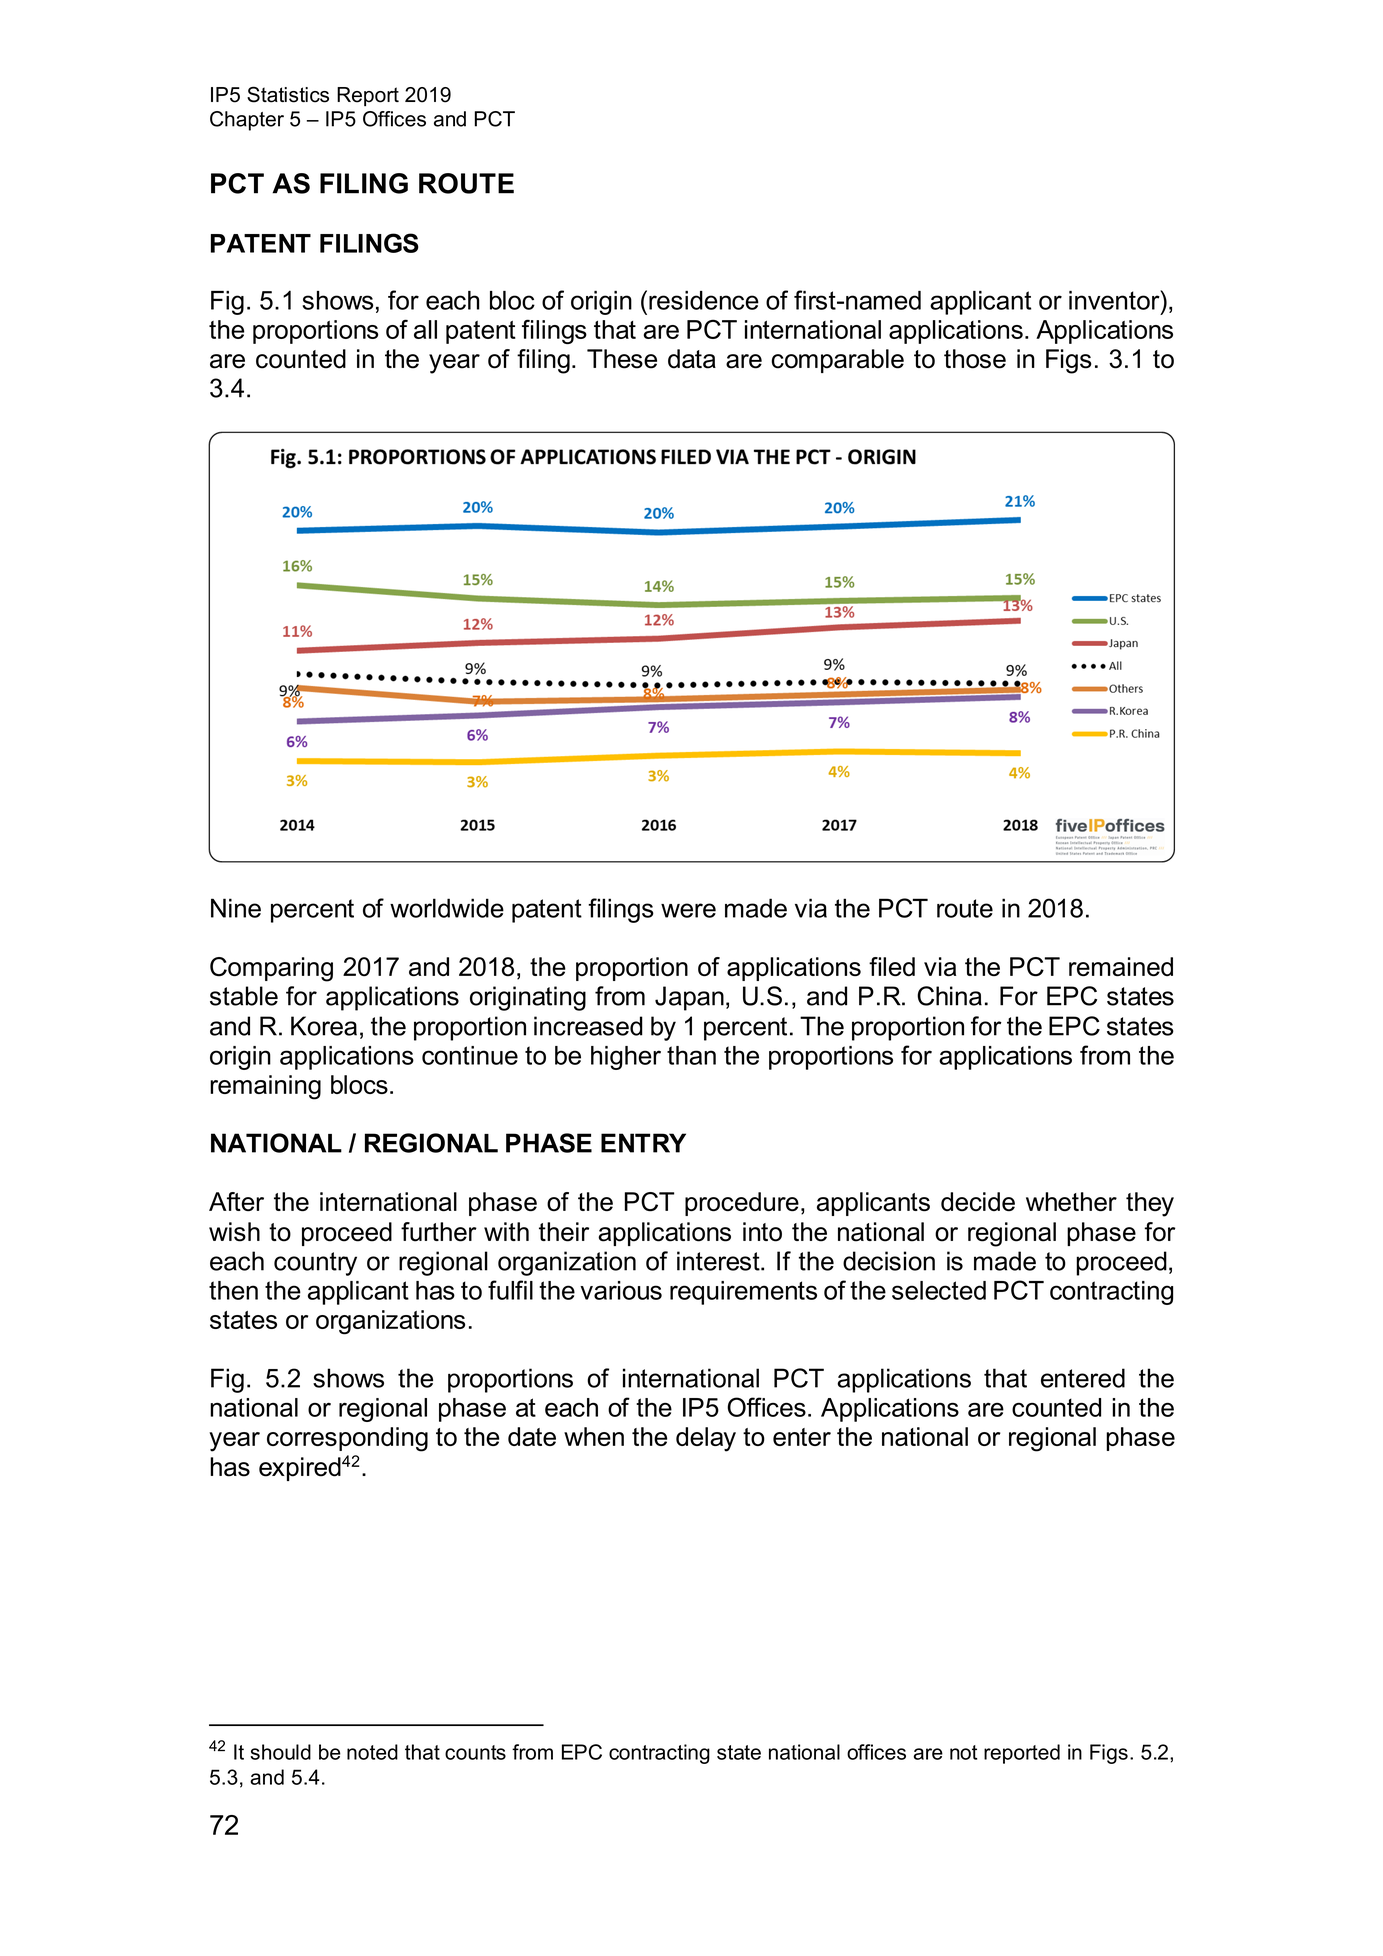 Image resolution: width=1383 pixels, height=1956 pixels. What do you see at coordinates (1071, 1201) in the screenshot?
I see `whether` at bounding box center [1071, 1201].
